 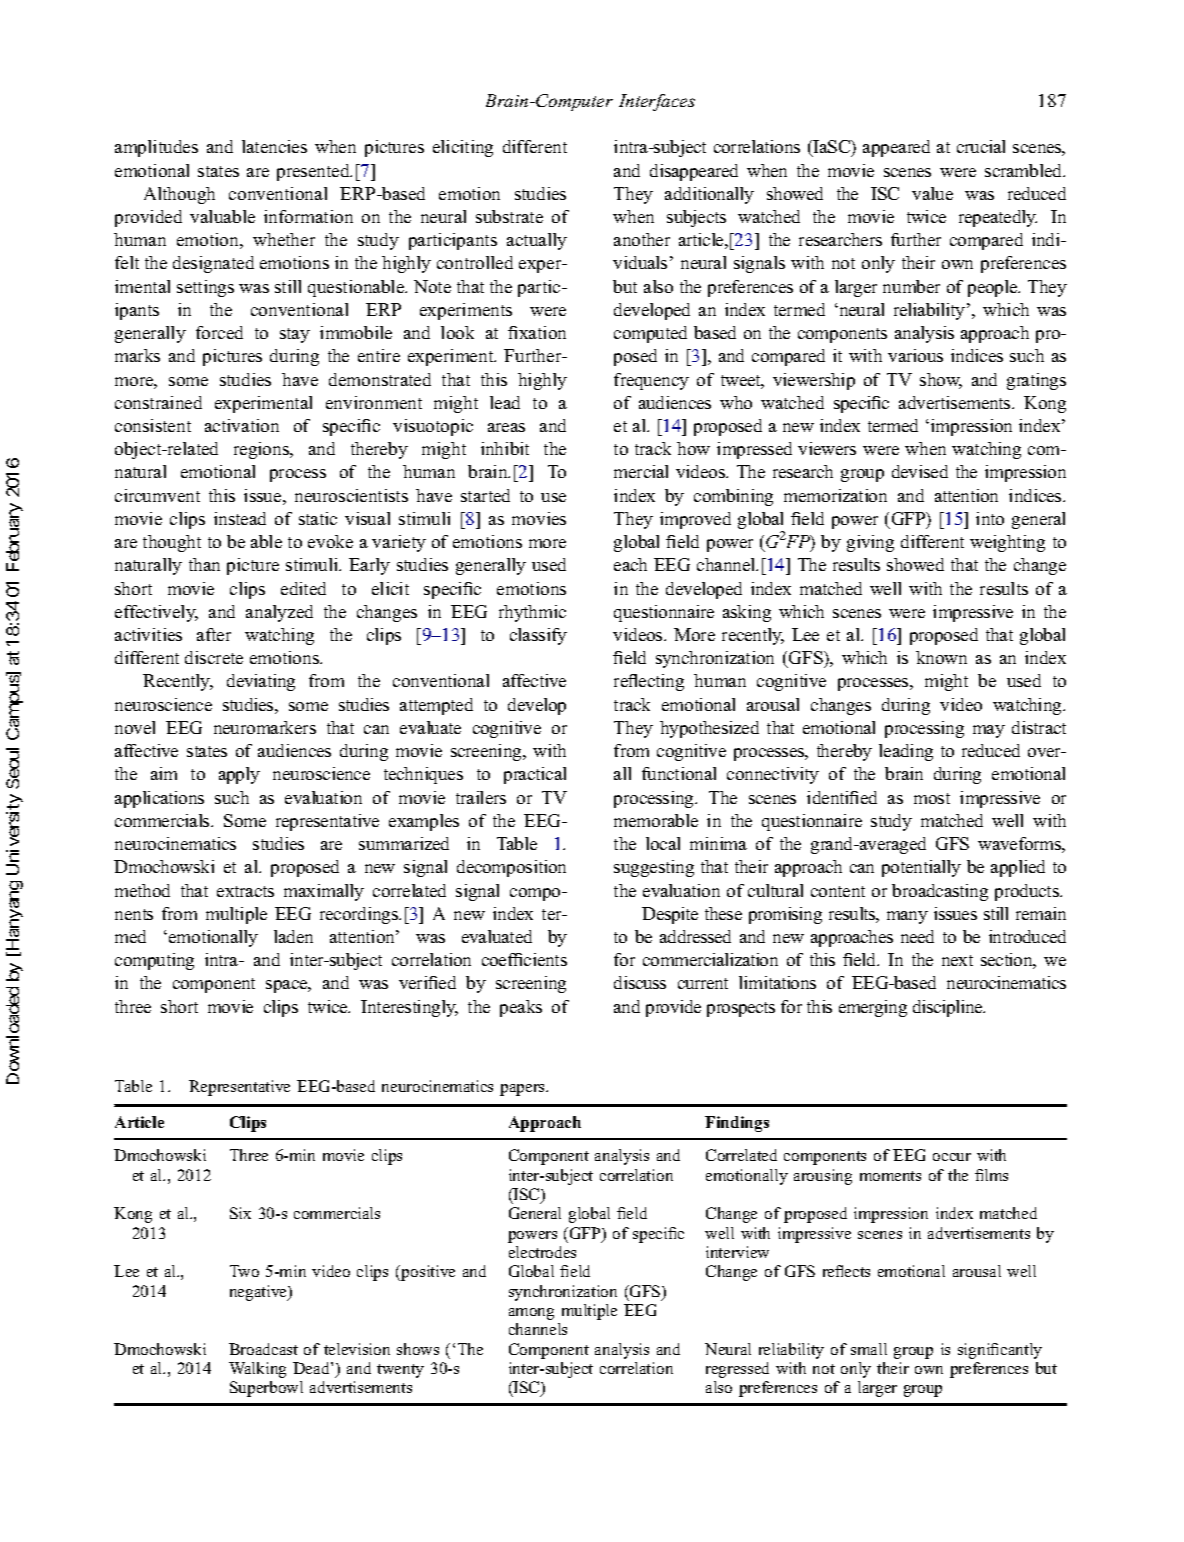 I want to click on small, so click(x=869, y=1349).
